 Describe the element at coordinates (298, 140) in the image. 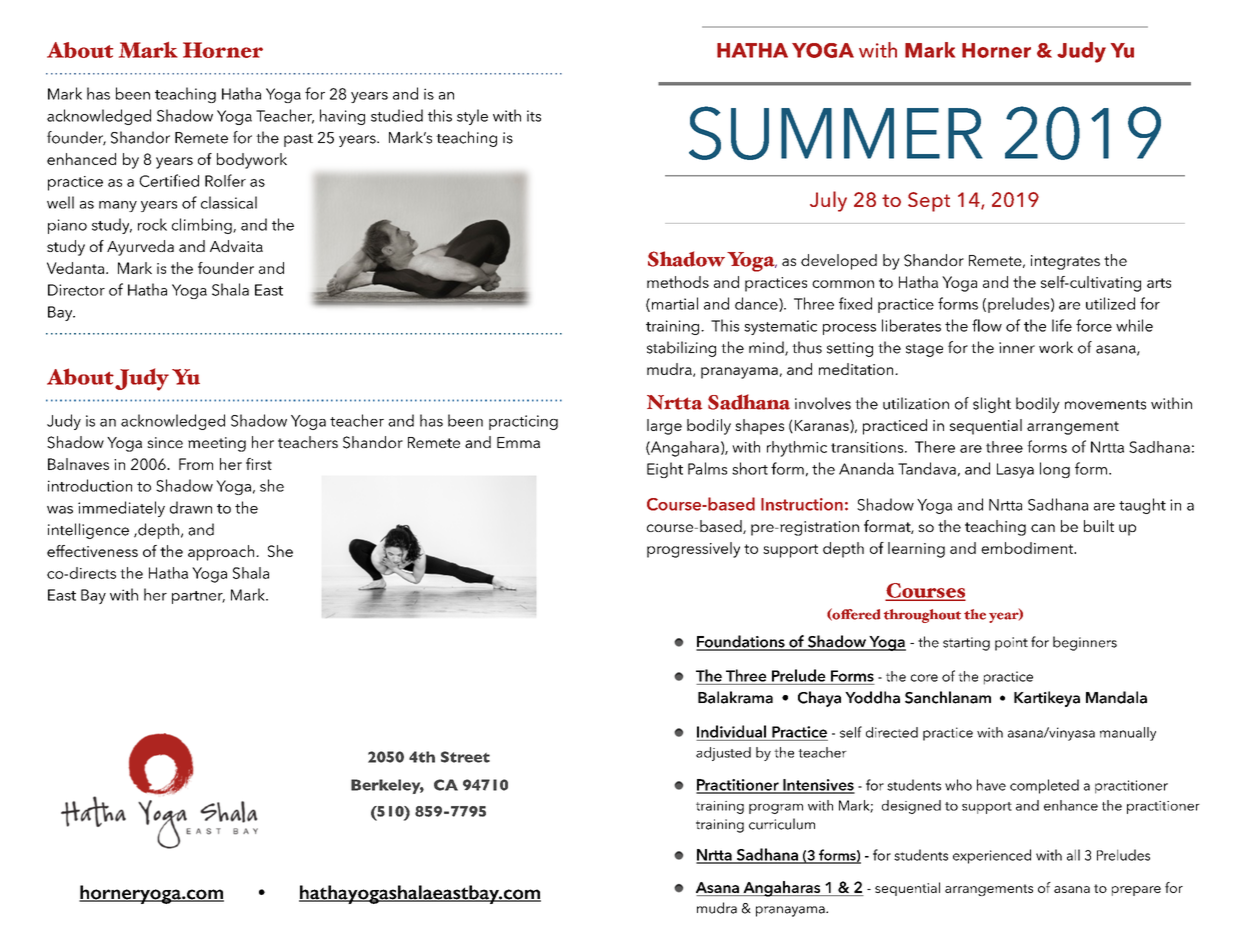

I see `past` at that location.
